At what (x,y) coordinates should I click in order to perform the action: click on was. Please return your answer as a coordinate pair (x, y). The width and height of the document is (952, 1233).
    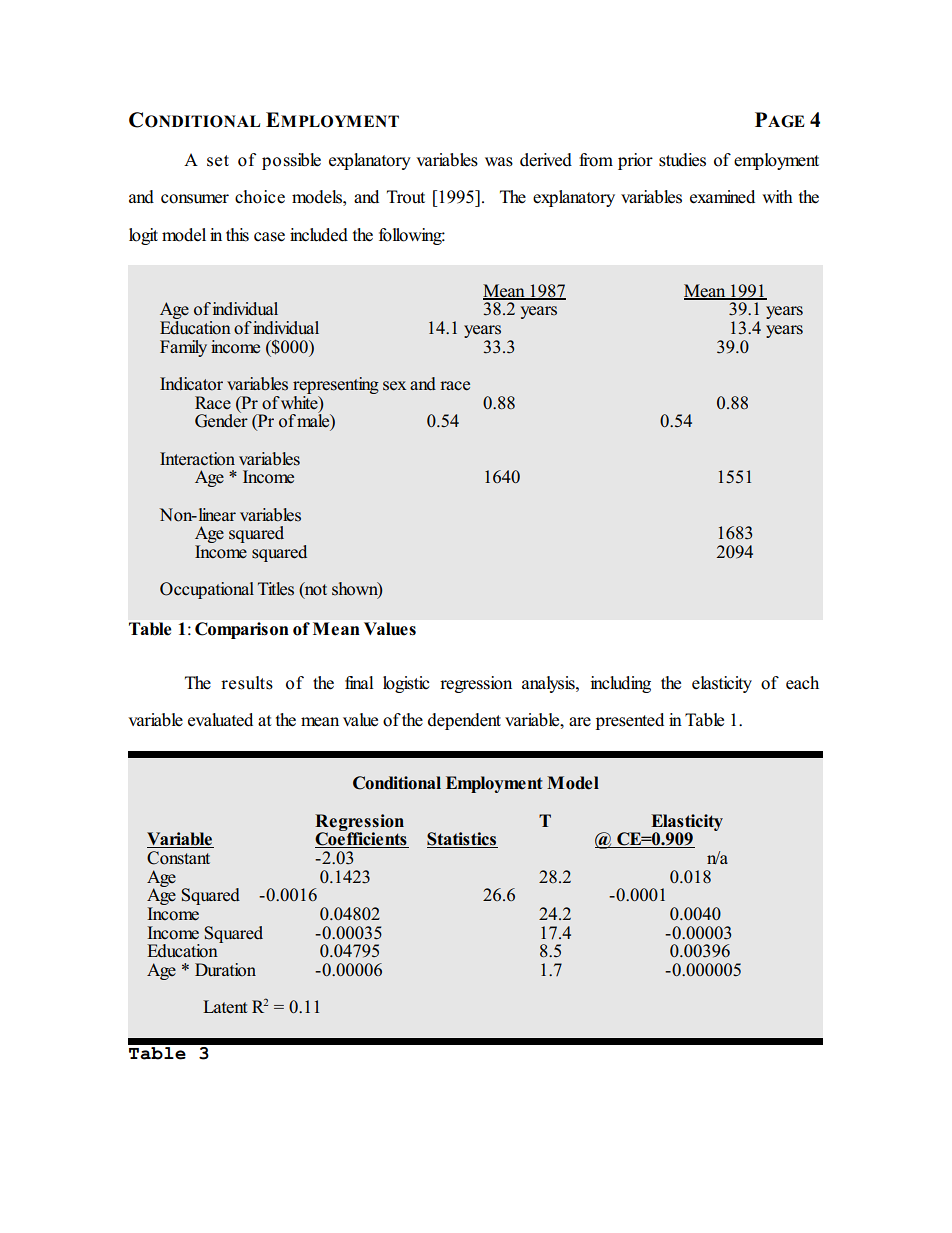
    Looking at the image, I should click on (499, 162).
